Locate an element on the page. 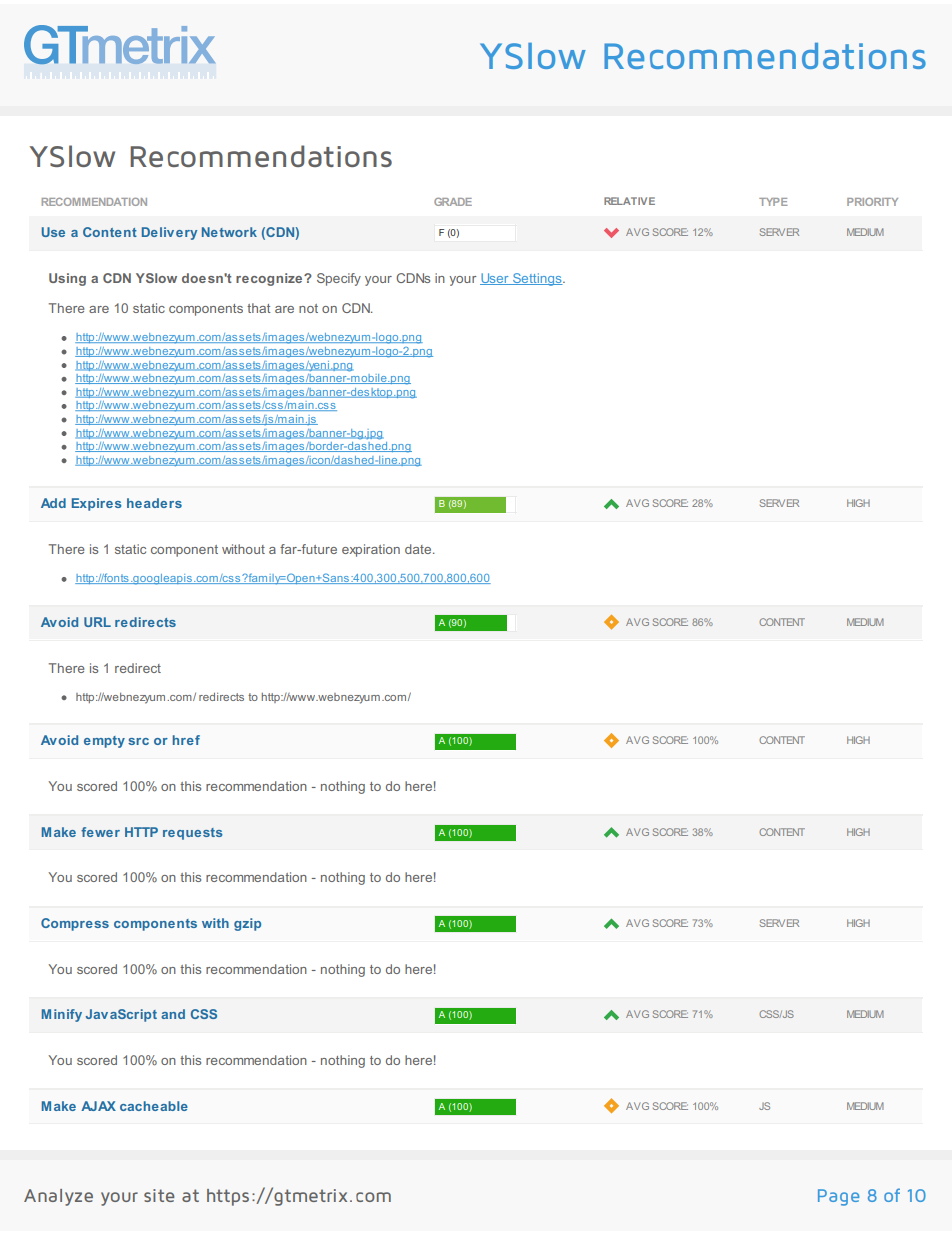  Delivery is located at coordinates (169, 233).
